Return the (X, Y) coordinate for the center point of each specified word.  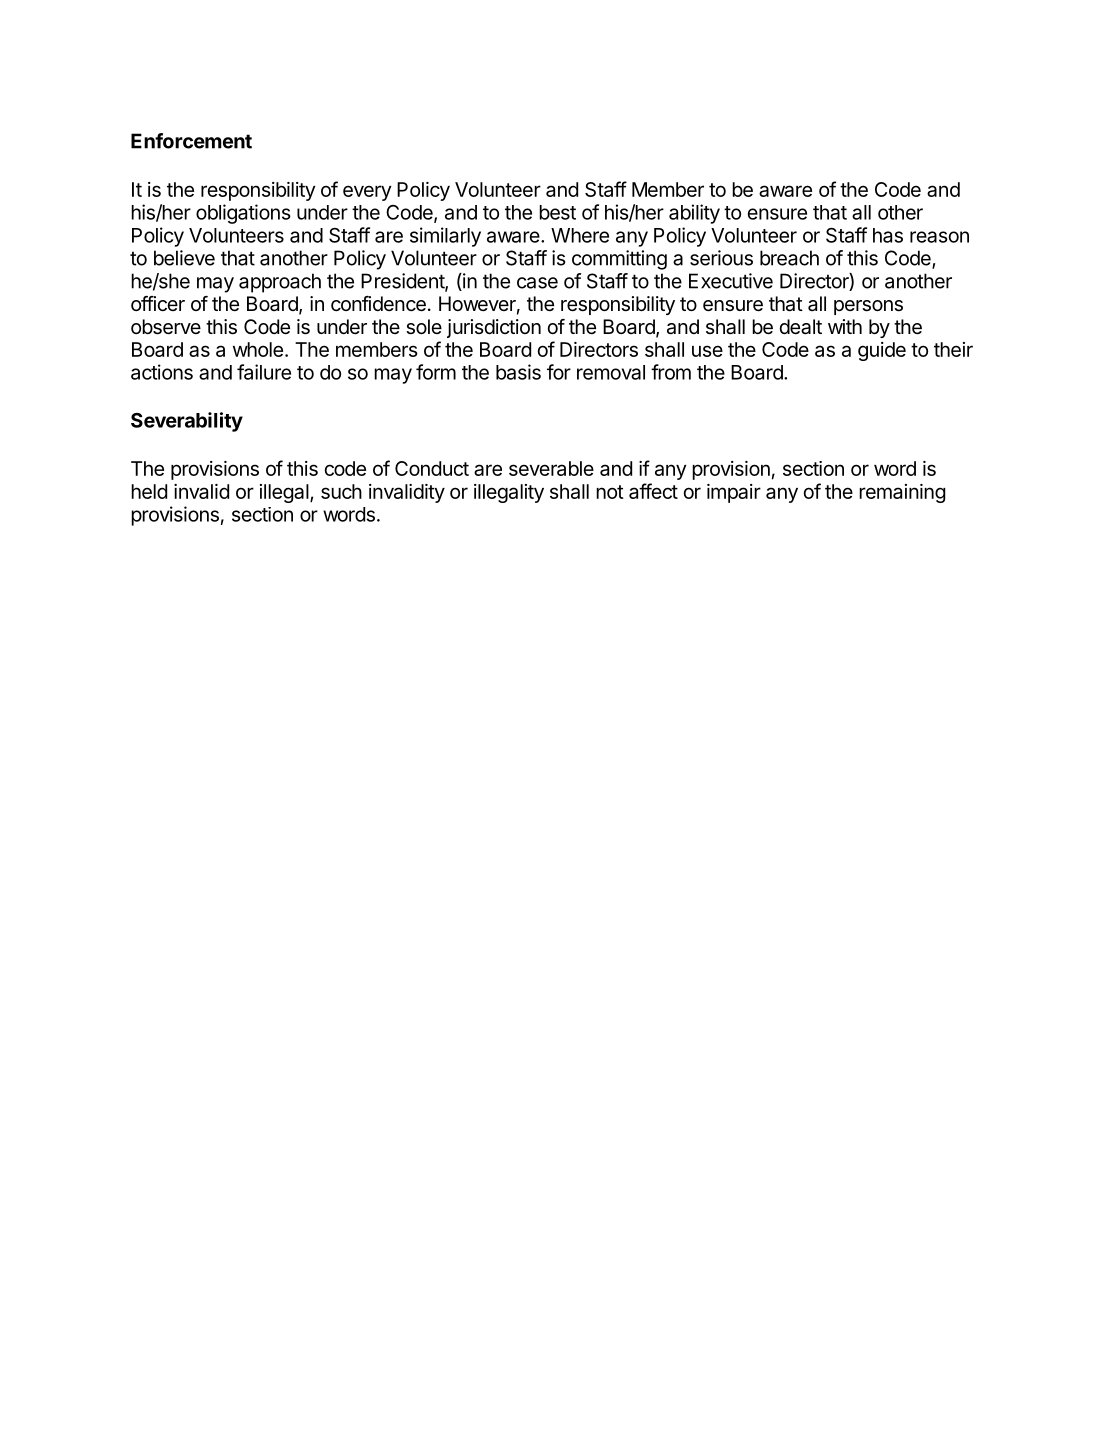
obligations (243, 214)
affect (653, 491)
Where (580, 235)
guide (882, 351)
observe (166, 327)
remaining (902, 493)
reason (939, 237)
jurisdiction (494, 328)
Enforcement (191, 141)
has (888, 235)
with (845, 326)
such (341, 491)
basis (518, 372)
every (367, 193)
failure (264, 372)
